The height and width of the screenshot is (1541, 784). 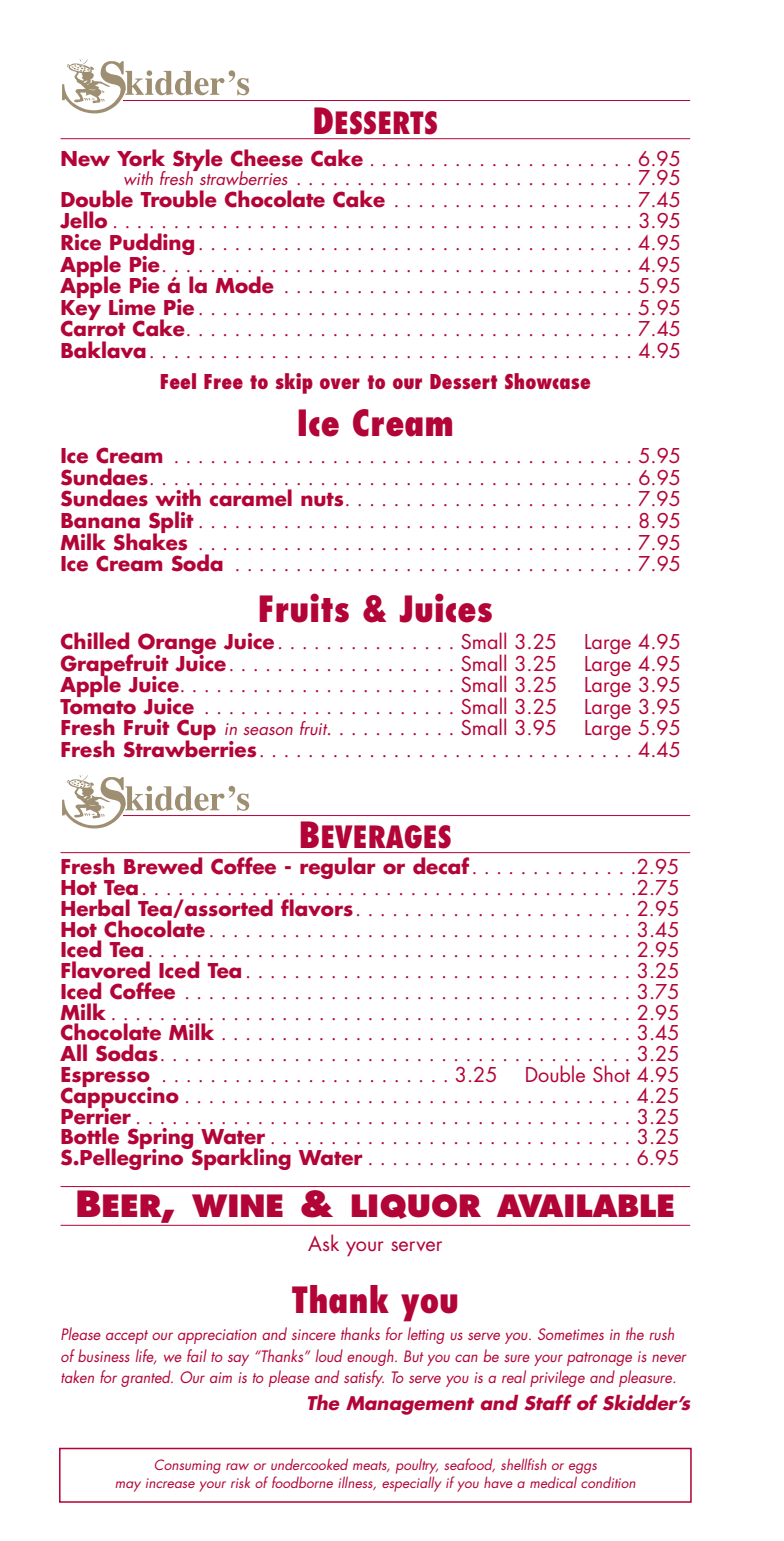 What do you see at coordinates (171, 523) in the screenshot?
I see `Split` at bounding box center [171, 523].
